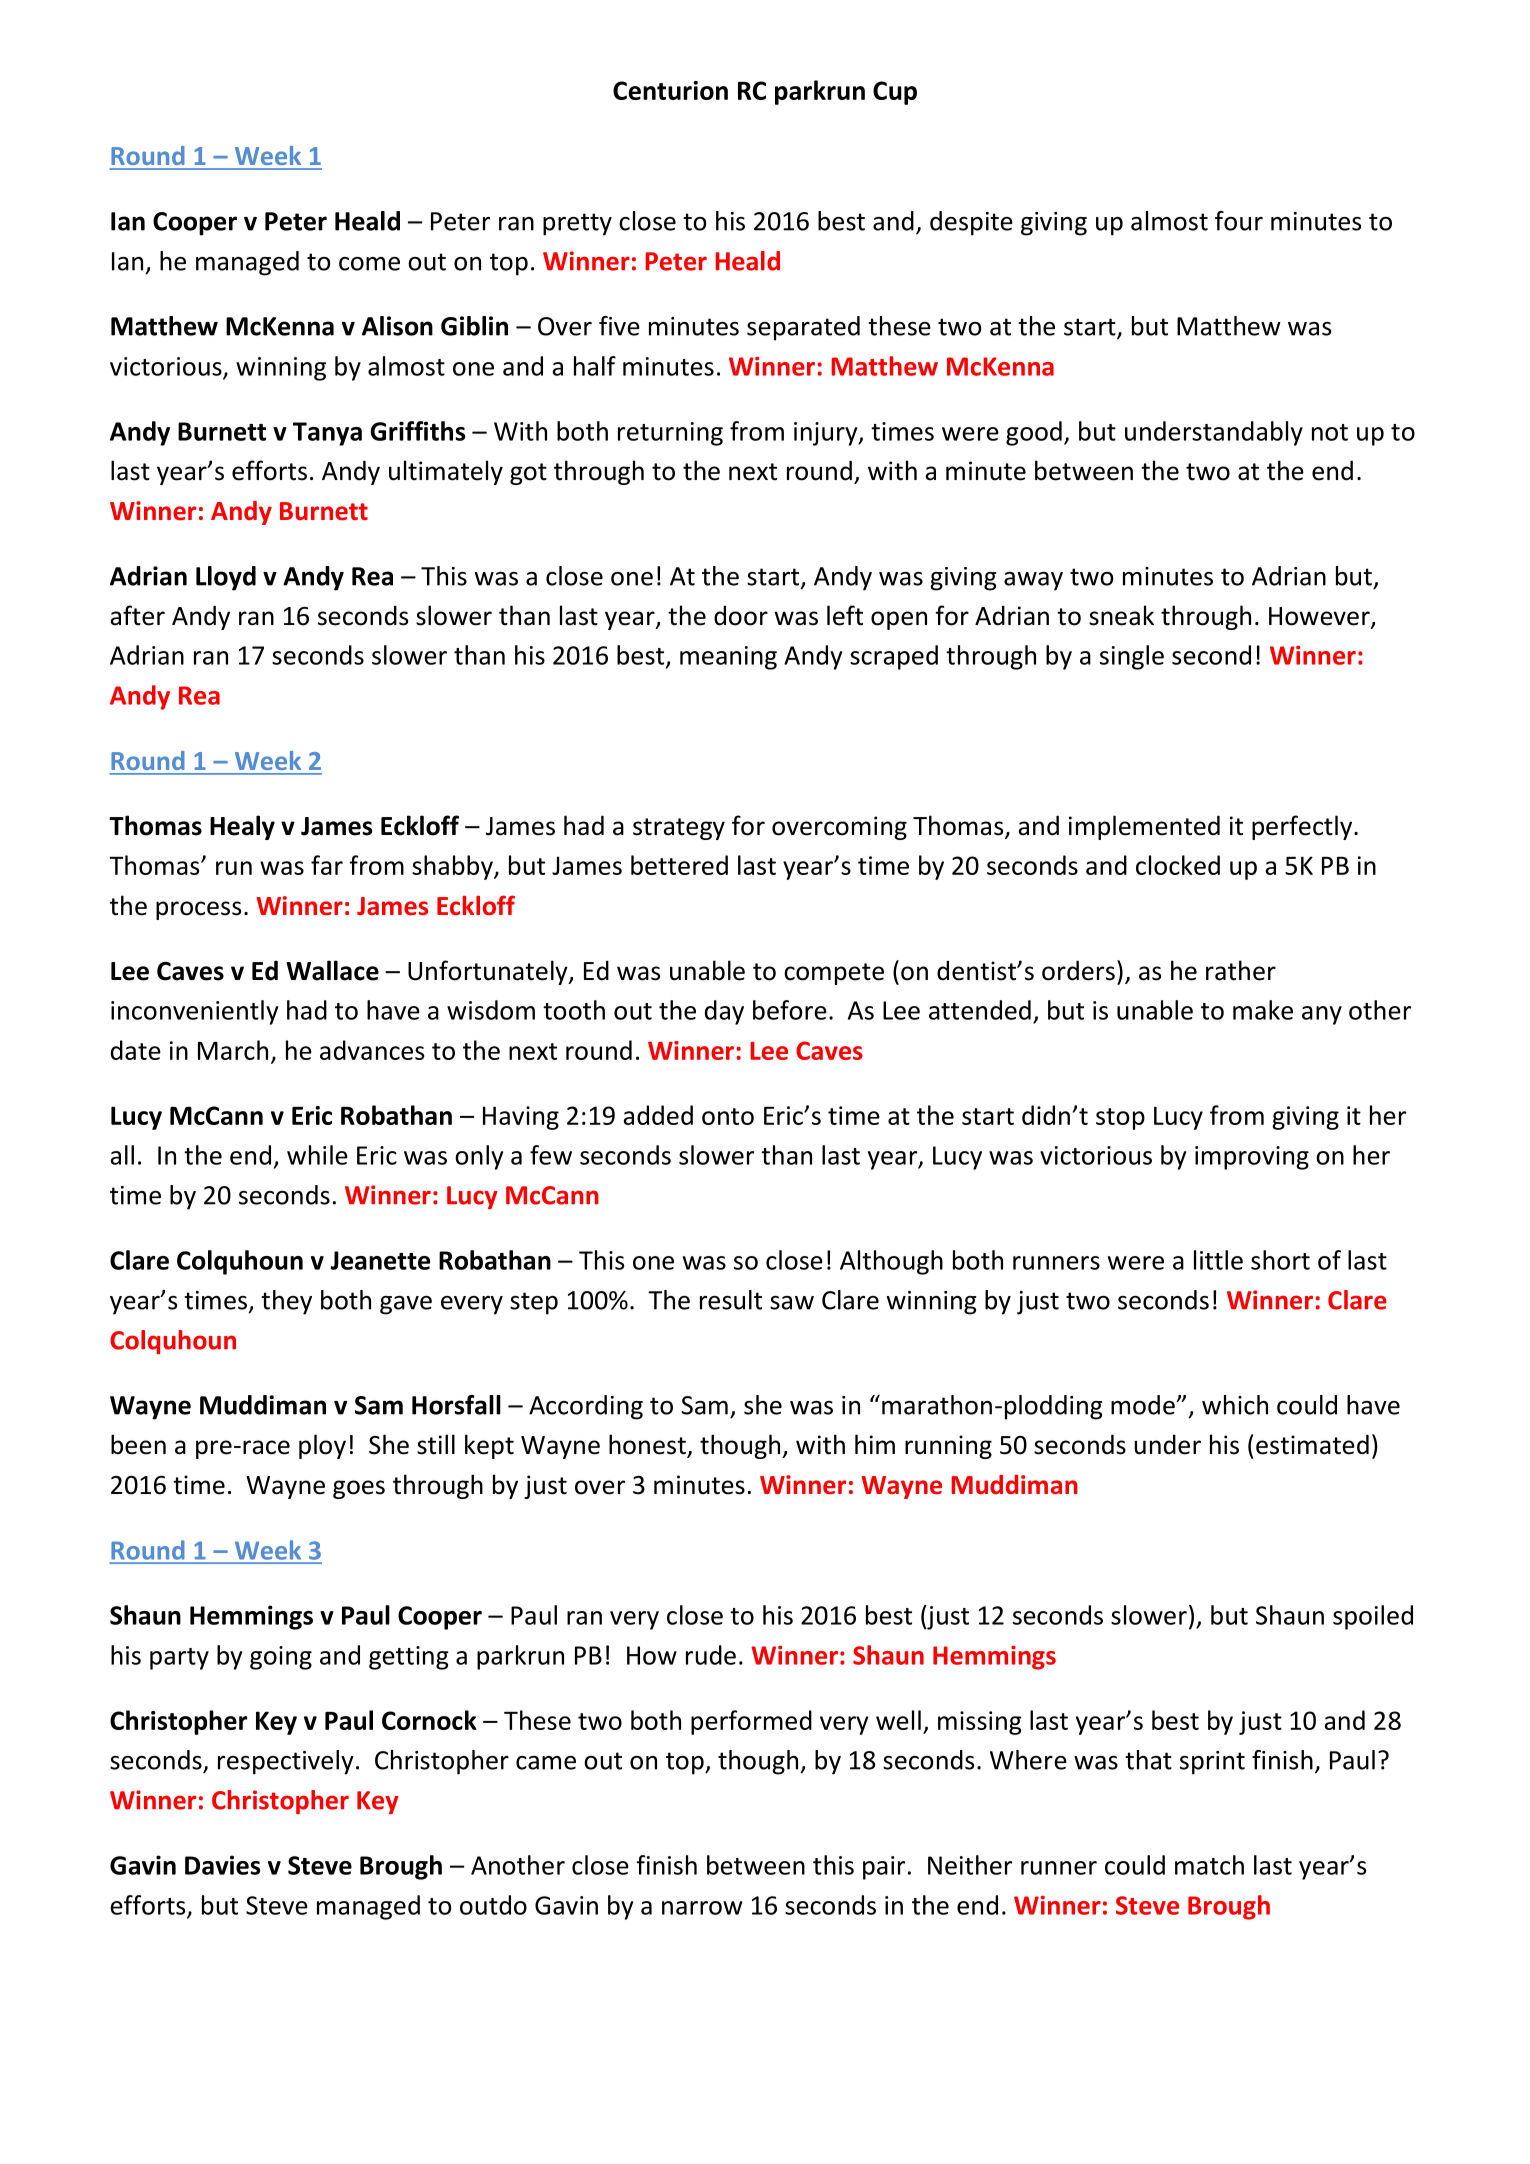  Describe the element at coordinates (222, 1865) in the document. I see `Davies` at that location.
